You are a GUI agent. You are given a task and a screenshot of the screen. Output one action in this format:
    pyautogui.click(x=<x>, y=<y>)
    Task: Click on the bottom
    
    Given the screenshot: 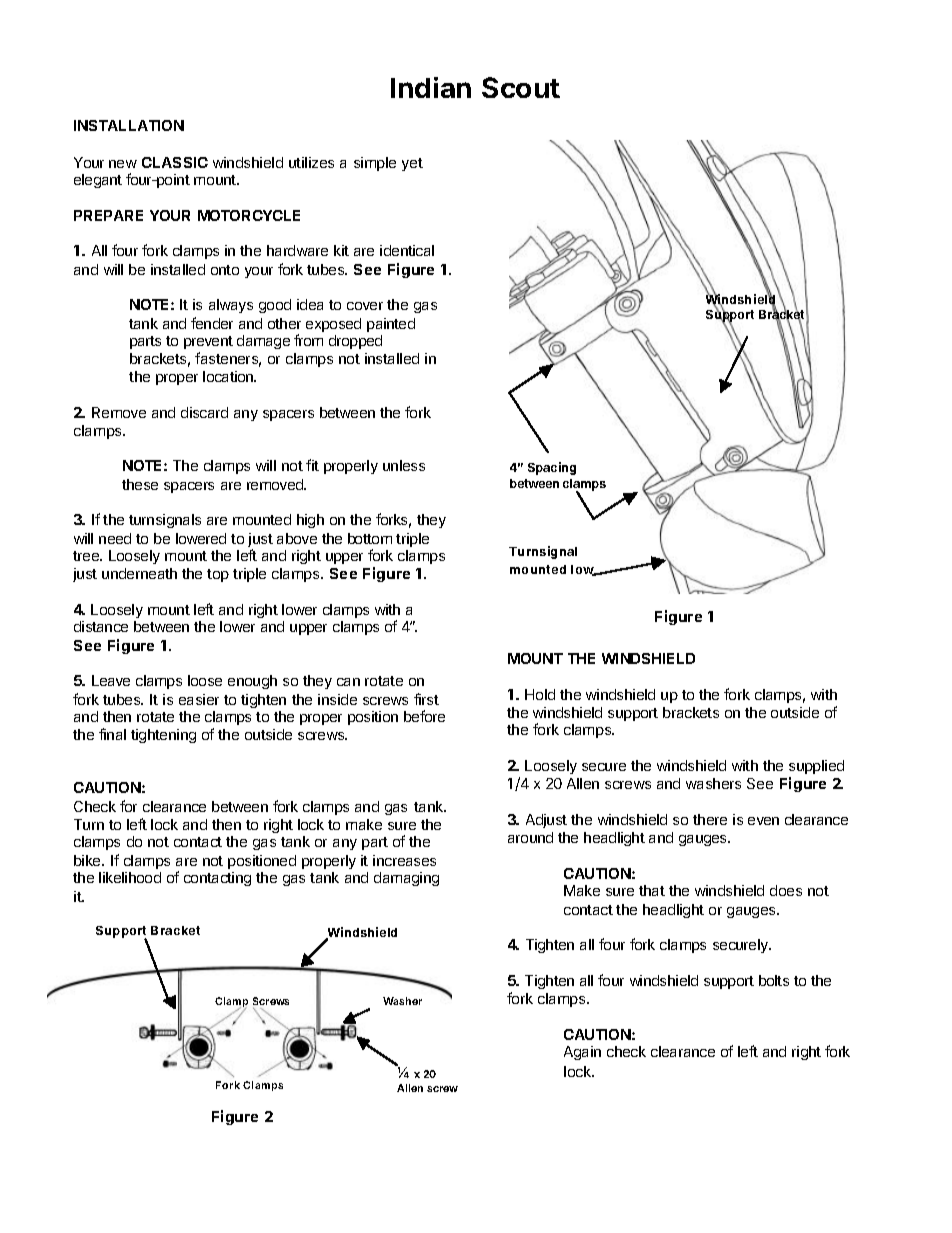 What is the action you would take?
    pyautogui.click(x=370, y=538)
